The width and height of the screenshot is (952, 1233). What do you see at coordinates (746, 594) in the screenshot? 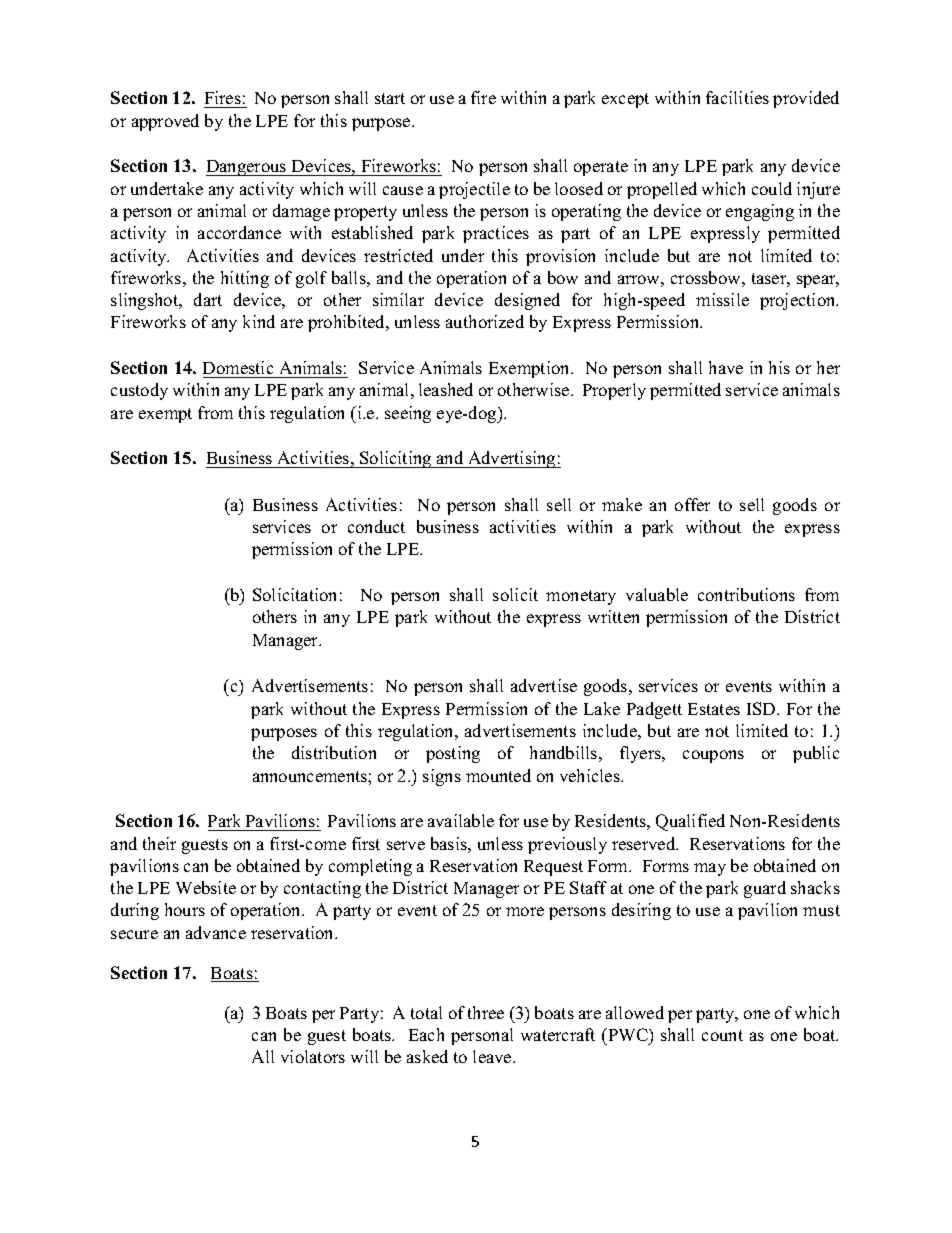
I see `contributions` at bounding box center [746, 594].
